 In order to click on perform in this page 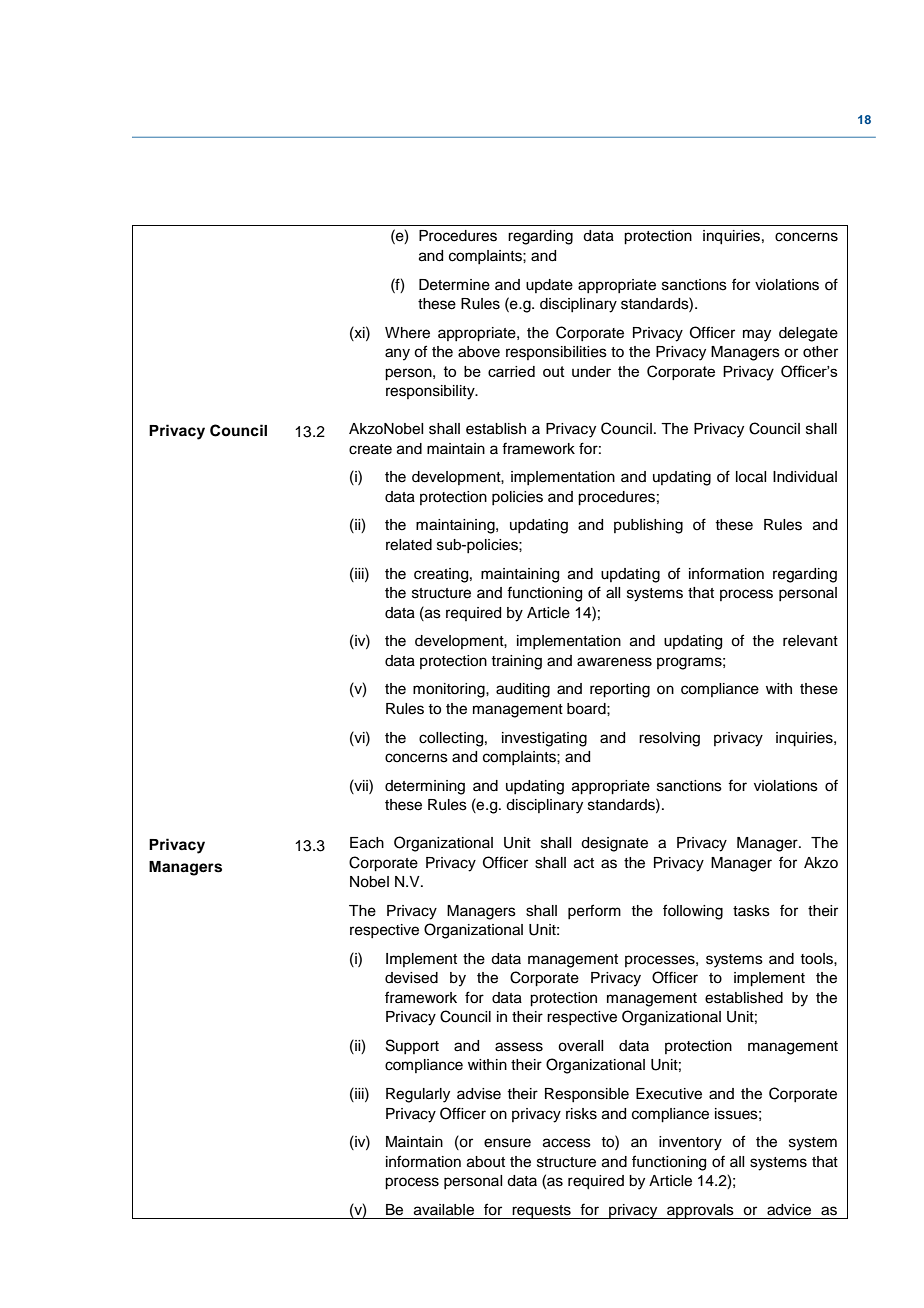, I will do `click(594, 911)`.
